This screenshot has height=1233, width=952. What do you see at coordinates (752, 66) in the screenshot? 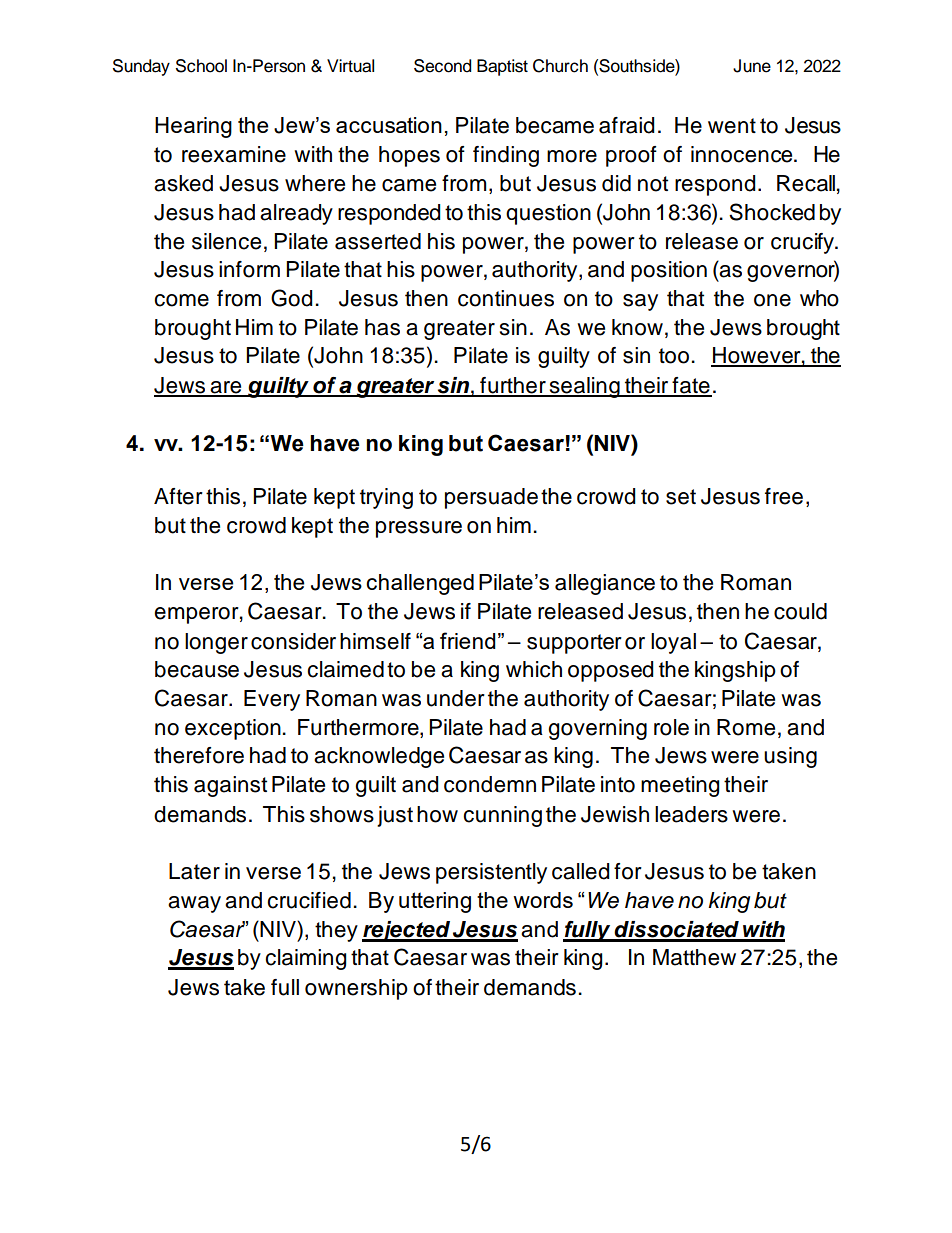
I see `June` at bounding box center [752, 66].
